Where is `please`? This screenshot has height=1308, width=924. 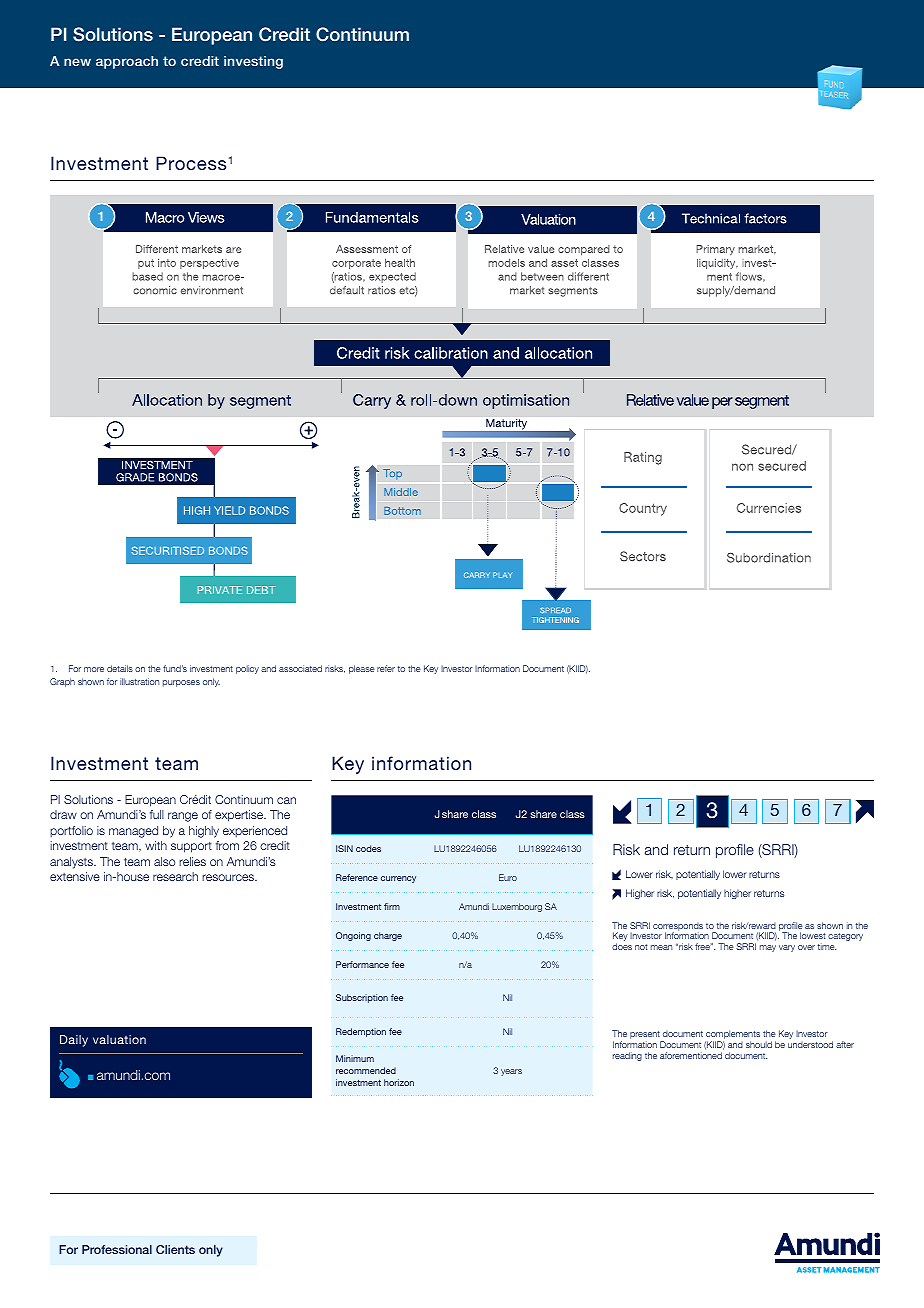
please is located at coordinates (362, 669).
